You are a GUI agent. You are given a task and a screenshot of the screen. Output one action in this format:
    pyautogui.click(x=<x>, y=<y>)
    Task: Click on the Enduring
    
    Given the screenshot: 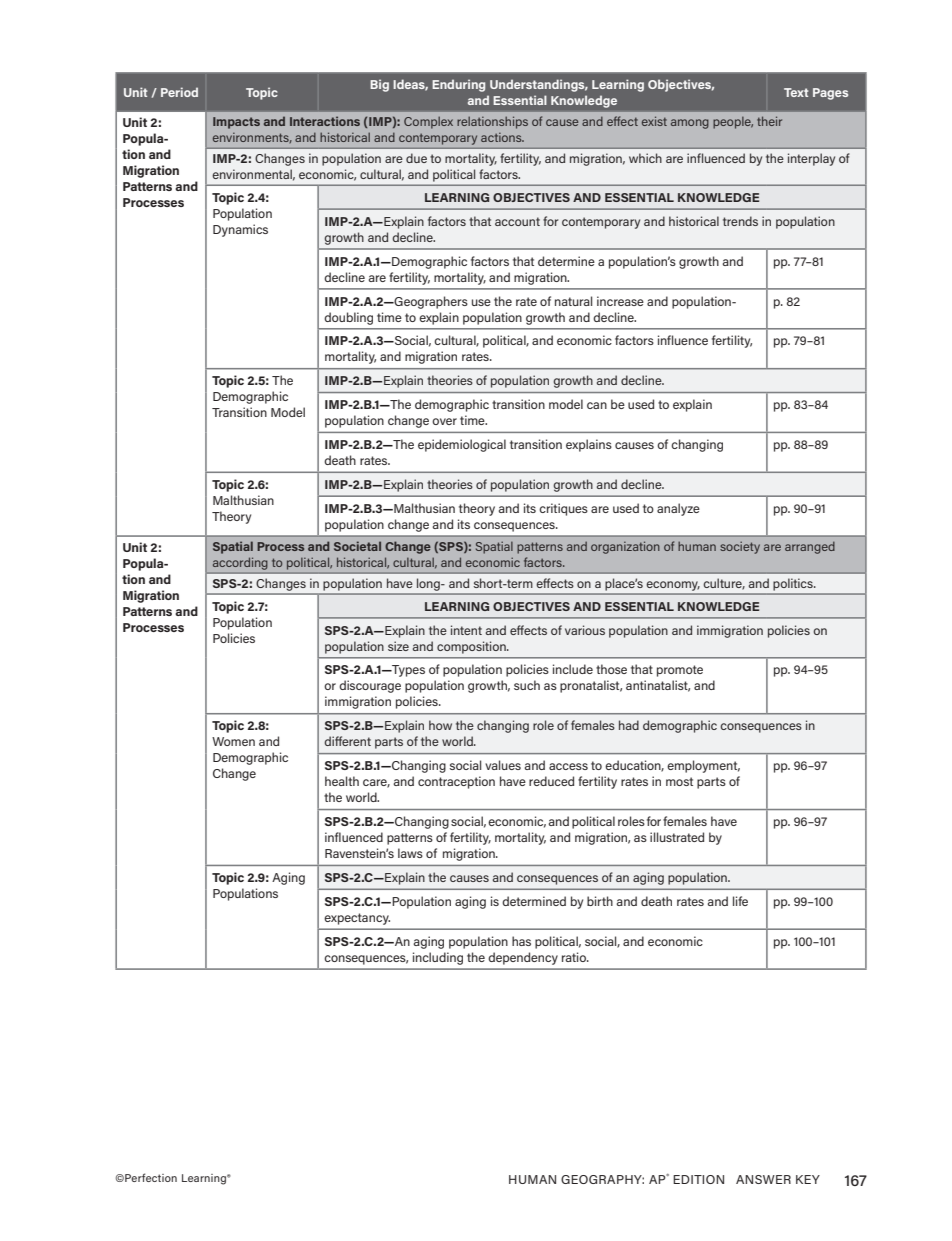 What is the action you would take?
    pyautogui.click(x=458, y=85)
